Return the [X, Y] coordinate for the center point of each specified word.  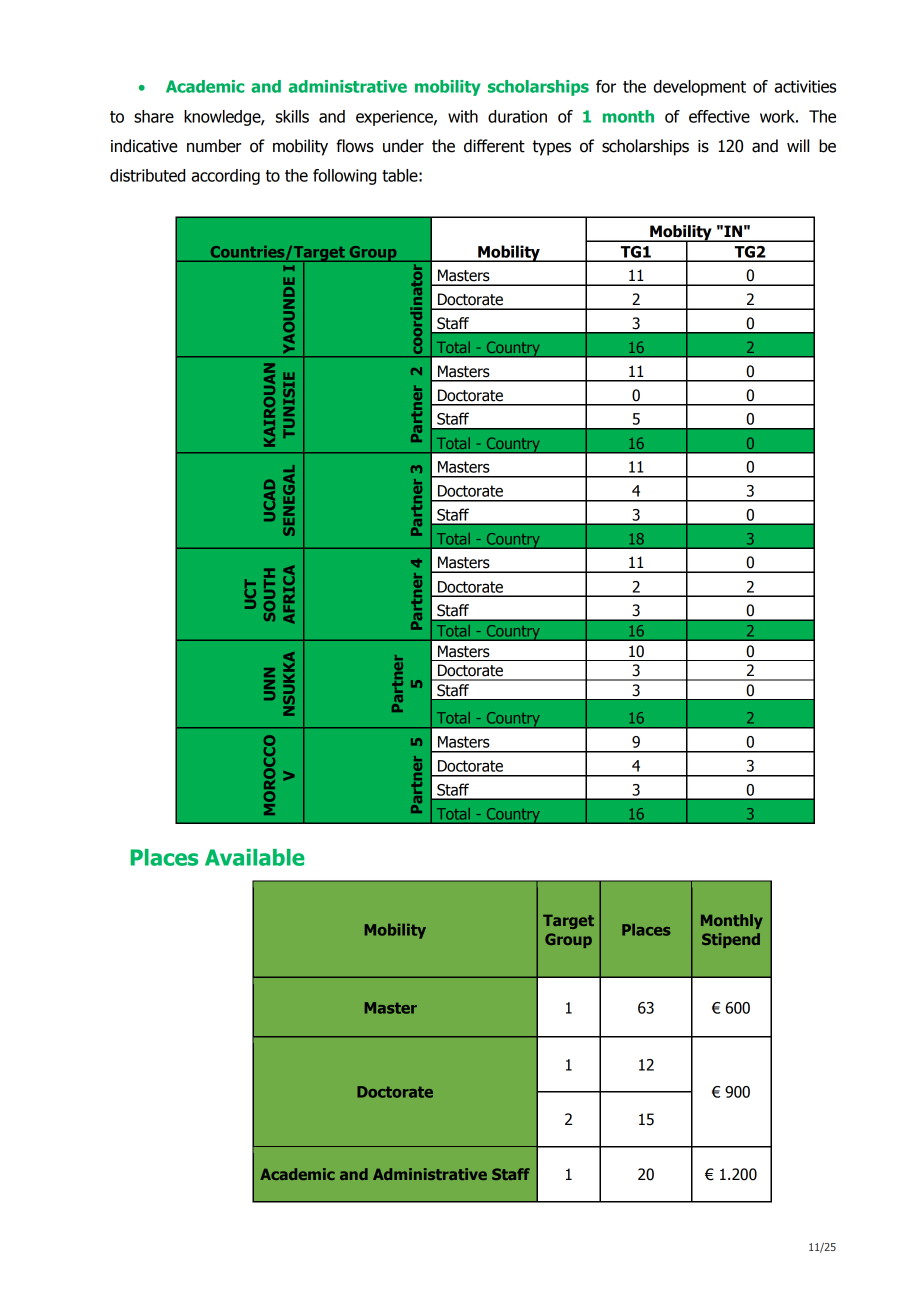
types [552, 148]
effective [719, 116]
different [494, 146]
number [214, 146]
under [403, 146]
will [798, 145]
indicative [144, 146]
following [344, 177]
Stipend [731, 940]
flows [355, 146]
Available [255, 857]
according [225, 177]
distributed [147, 175]
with [463, 116]
